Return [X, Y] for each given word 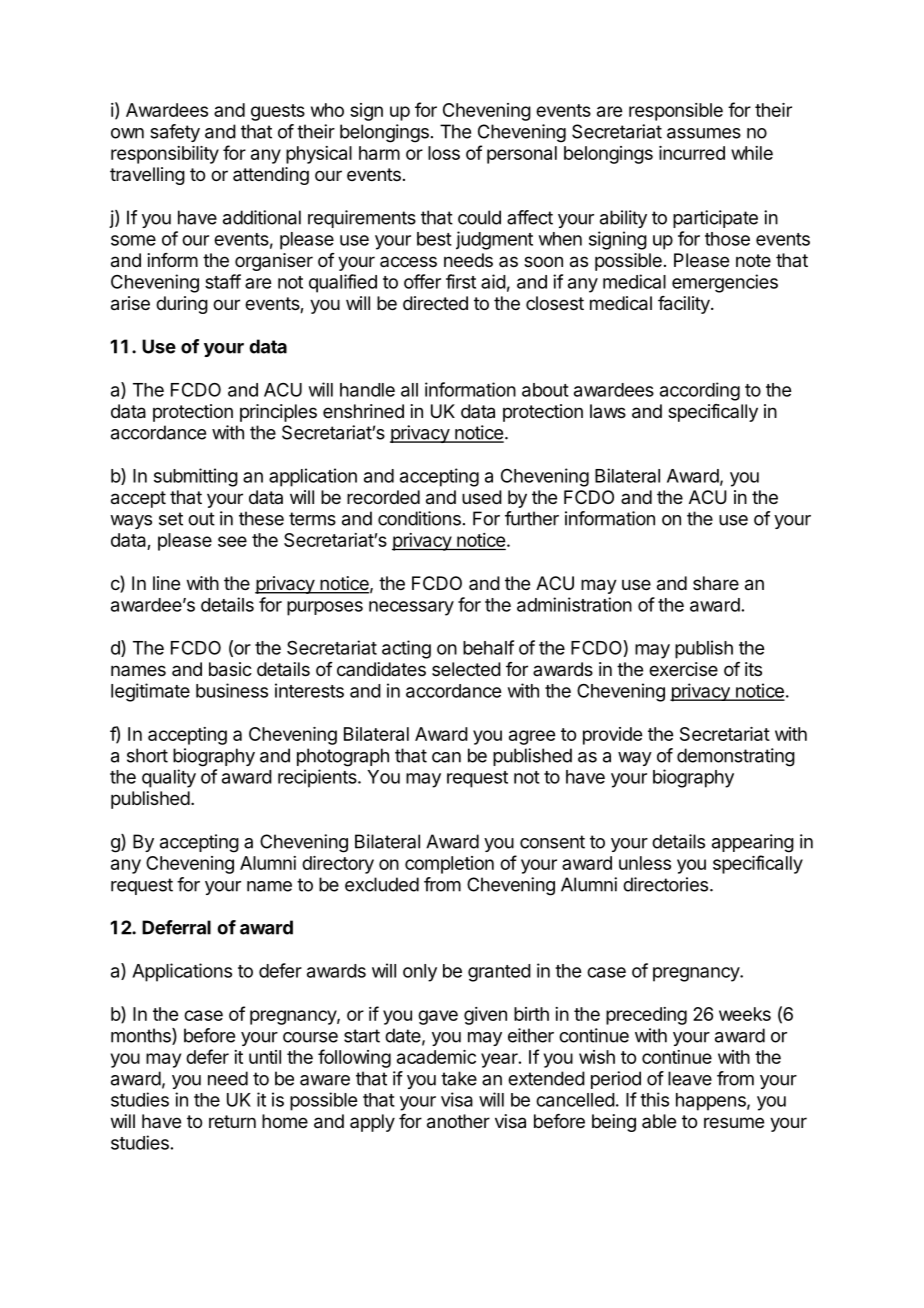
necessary [411, 608]
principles [278, 413]
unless [645, 863]
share [716, 583]
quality [169, 778]
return [232, 1121]
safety [175, 133]
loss [444, 153]
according [700, 391]
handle [367, 390]
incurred [692, 153]
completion [449, 865]
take [459, 1078]
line [166, 583]
